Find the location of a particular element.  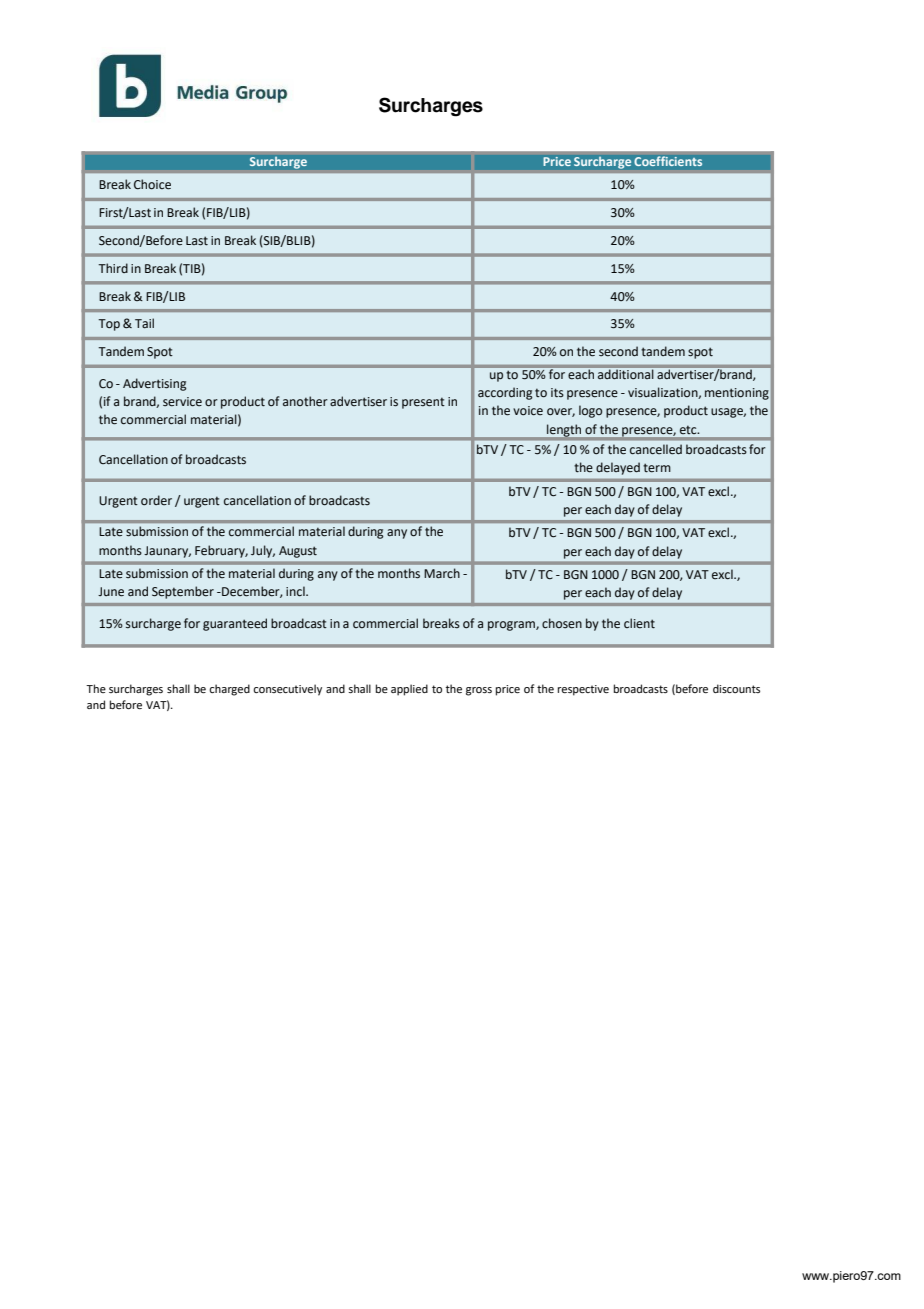

applied is located at coordinates (409, 690).
